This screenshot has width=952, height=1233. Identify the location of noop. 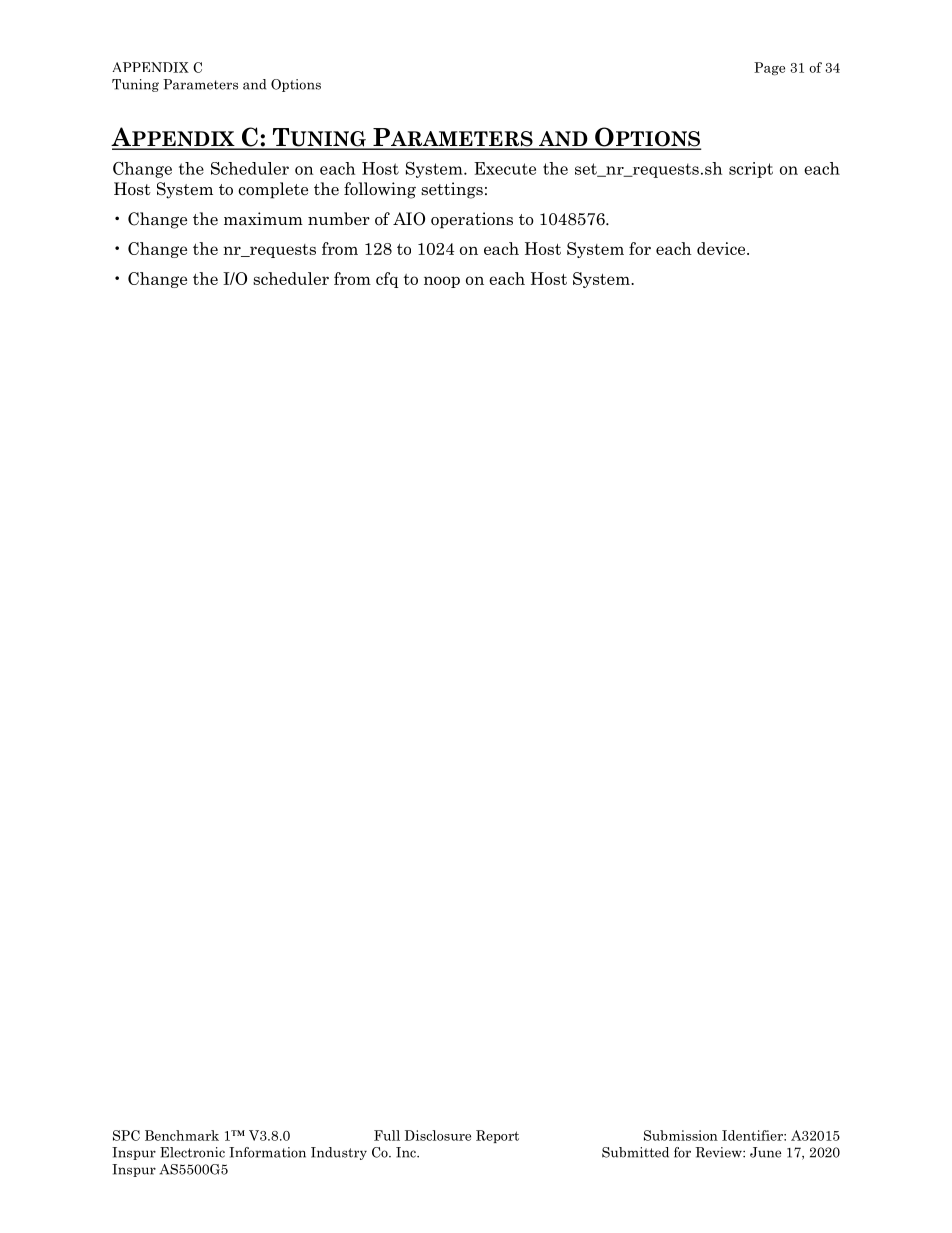
(442, 282).
